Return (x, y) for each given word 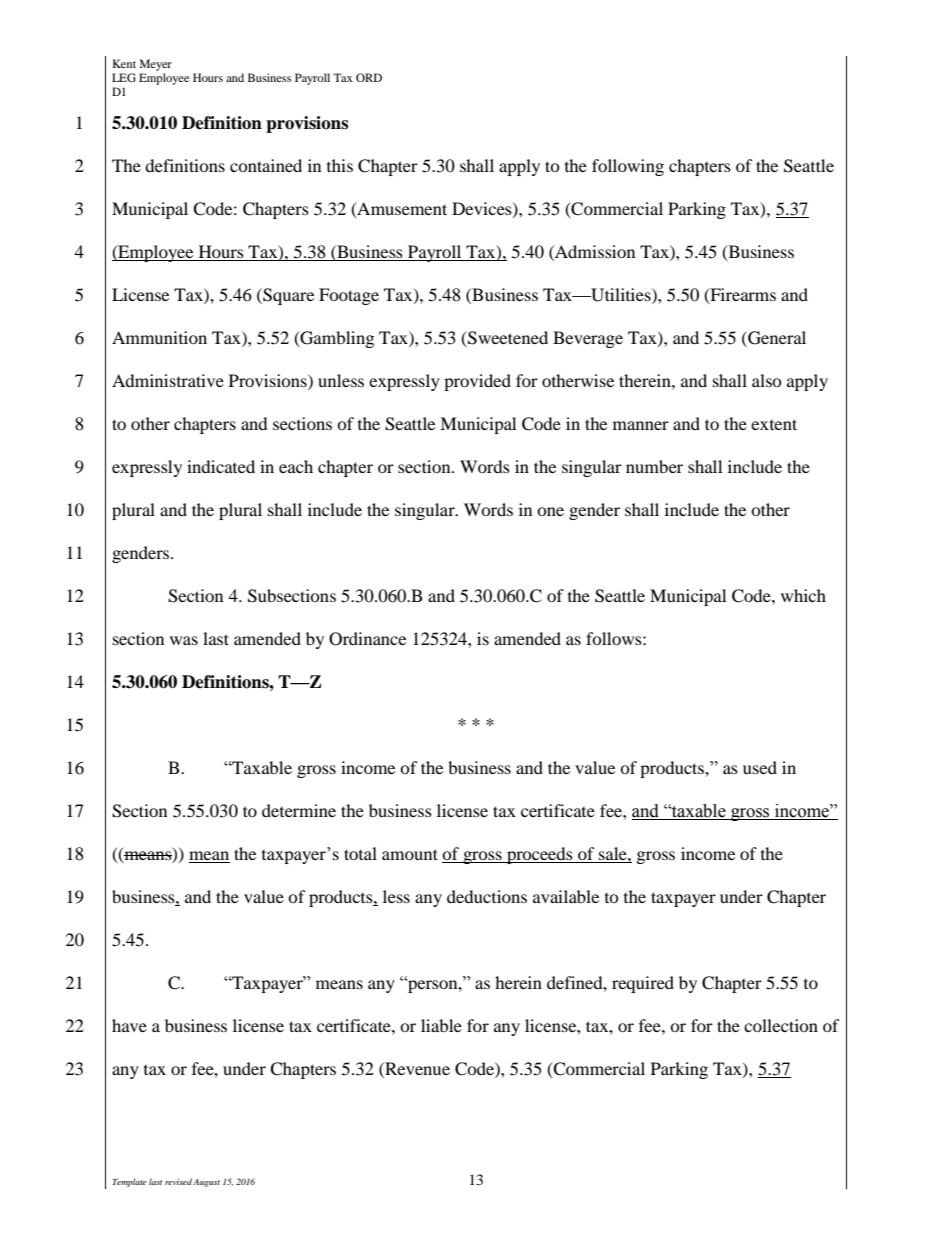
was (184, 640)
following (628, 167)
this (340, 165)
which (803, 595)
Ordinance (367, 639)
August (206, 1183)
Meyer (156, 65)
